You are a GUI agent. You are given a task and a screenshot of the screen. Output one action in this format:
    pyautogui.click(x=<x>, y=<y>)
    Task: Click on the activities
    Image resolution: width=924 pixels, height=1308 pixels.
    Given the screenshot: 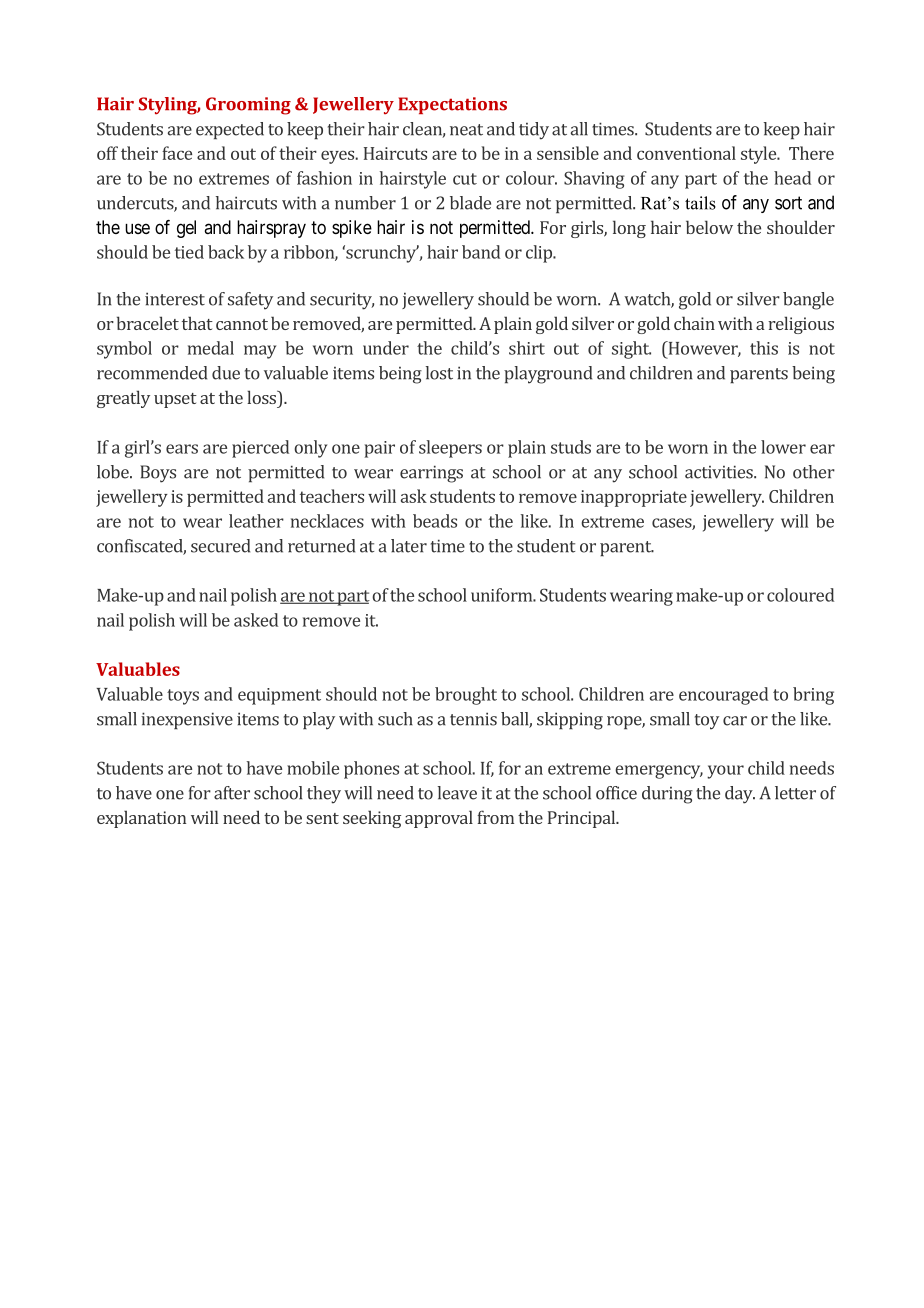 What is the action you would take?
    pyautogui.click(x=720, y=472)
